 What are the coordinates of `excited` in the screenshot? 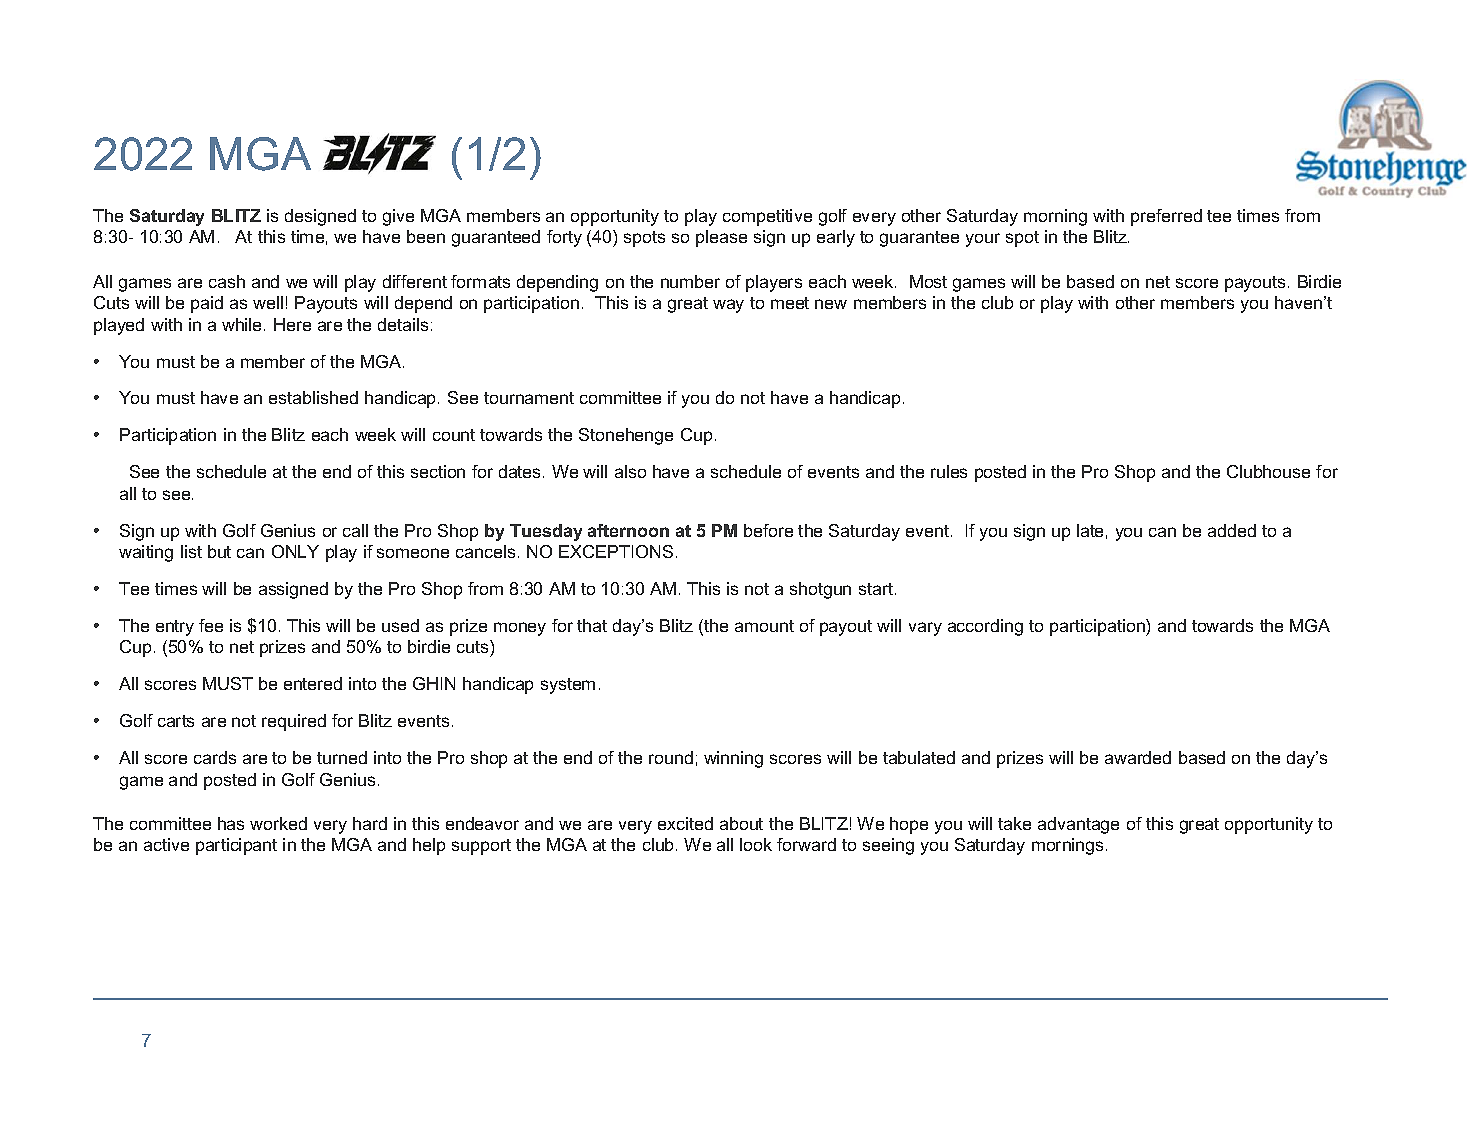 It's located at (685, 823).
